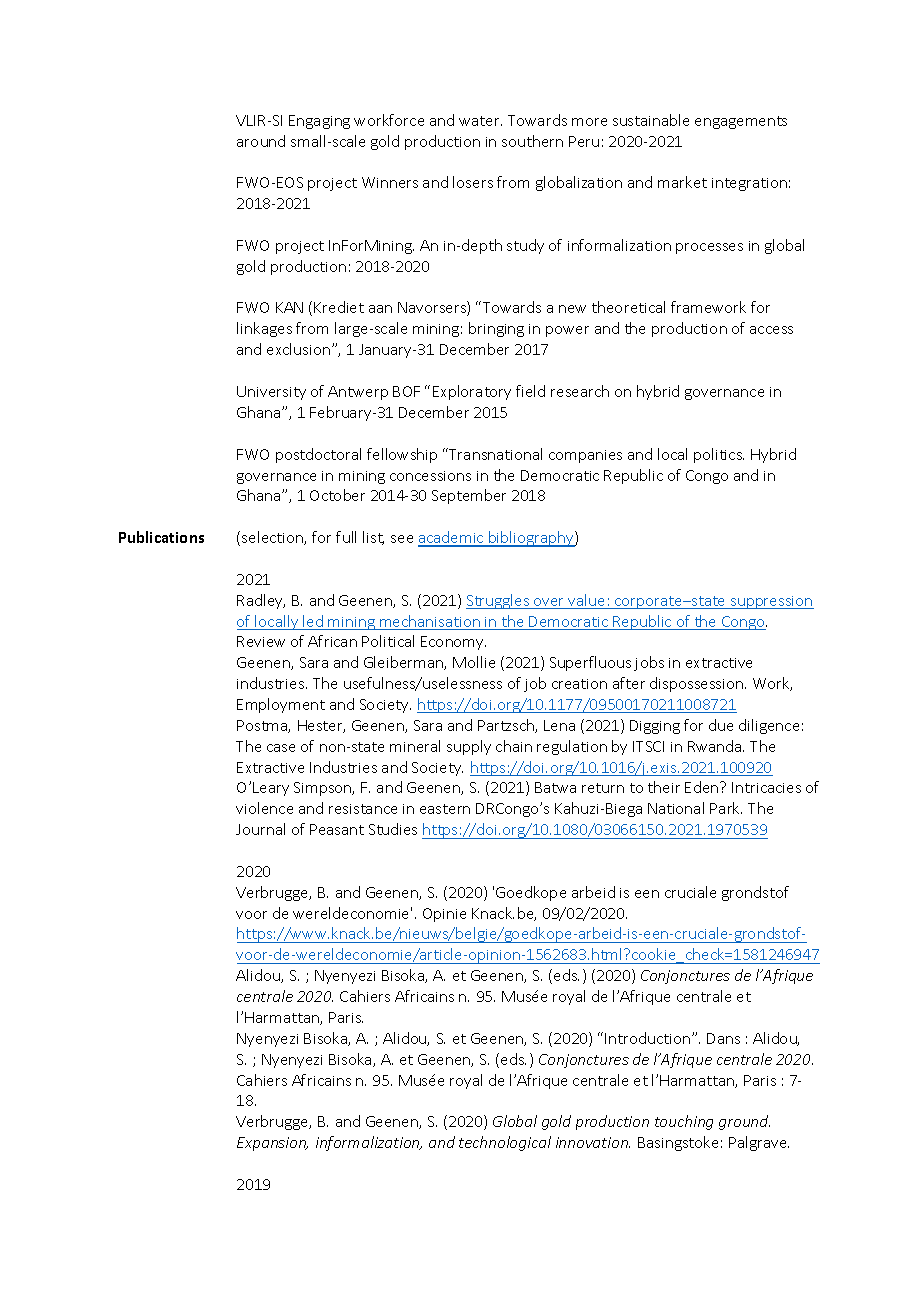 The height and width of the page is (1308, 924). I want to click on technological, so click(505, 1143).
